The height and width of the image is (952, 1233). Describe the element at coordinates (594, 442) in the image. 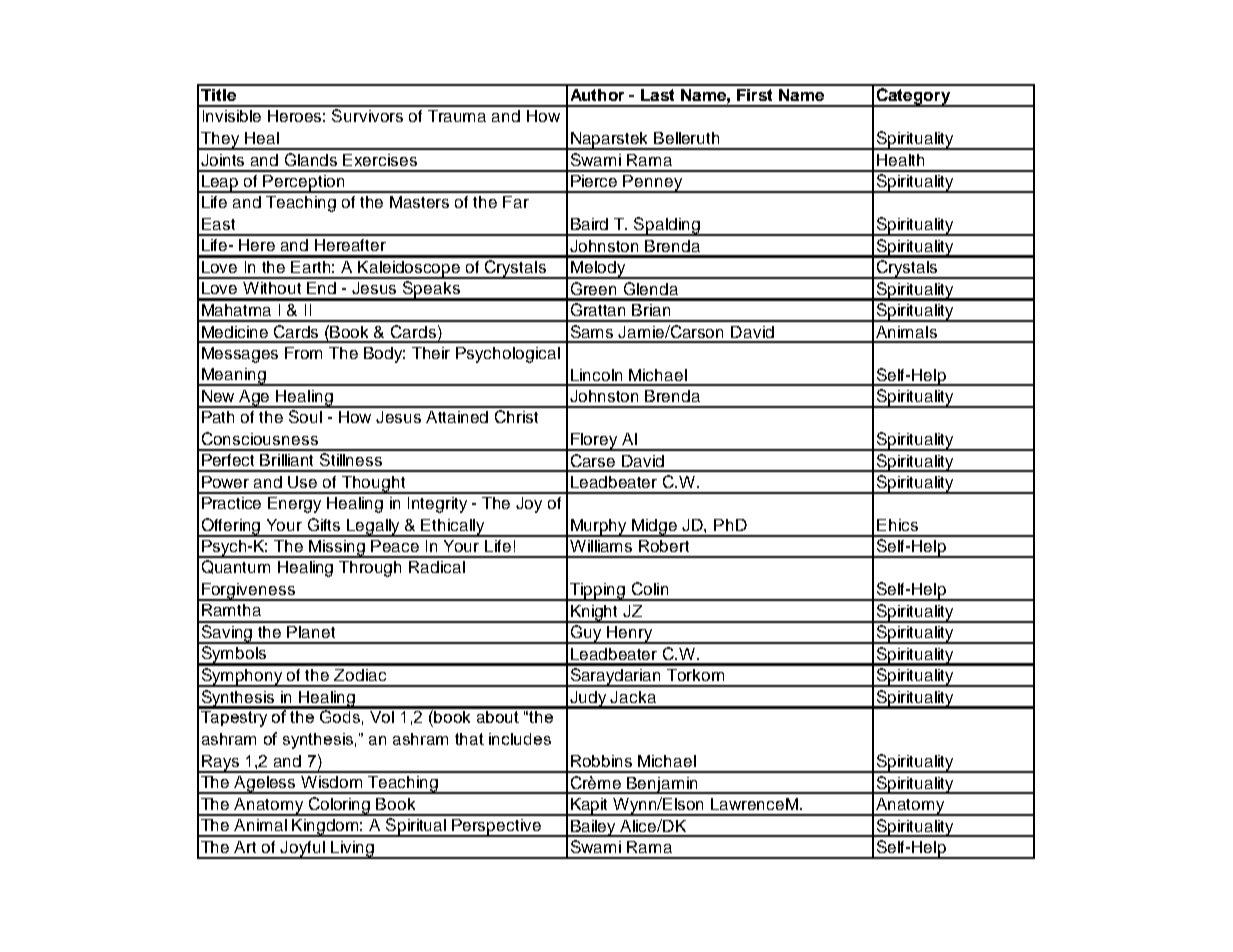

I see `Florey` at that location.
